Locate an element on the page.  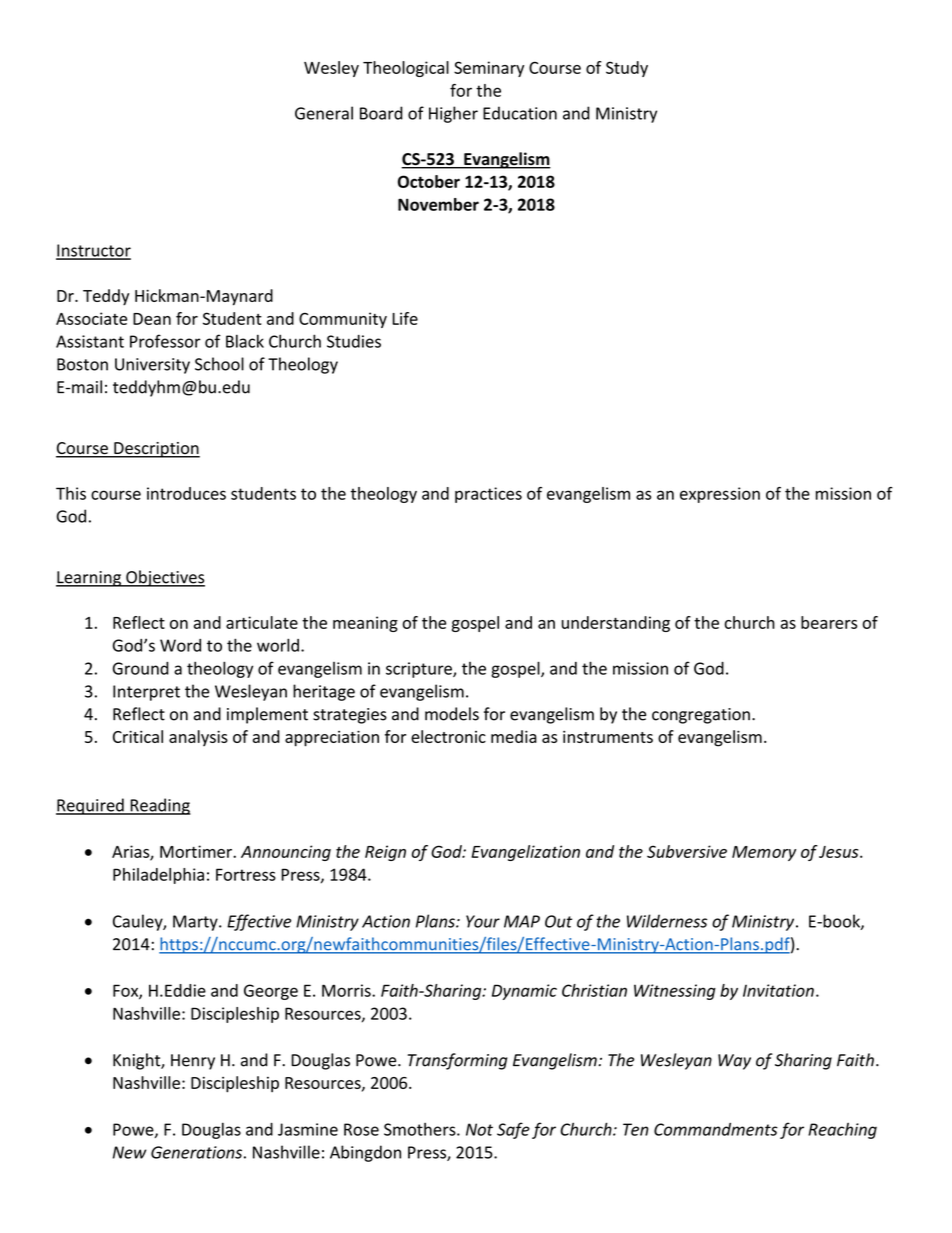
Objectives is located at coordinates (164, 578).
